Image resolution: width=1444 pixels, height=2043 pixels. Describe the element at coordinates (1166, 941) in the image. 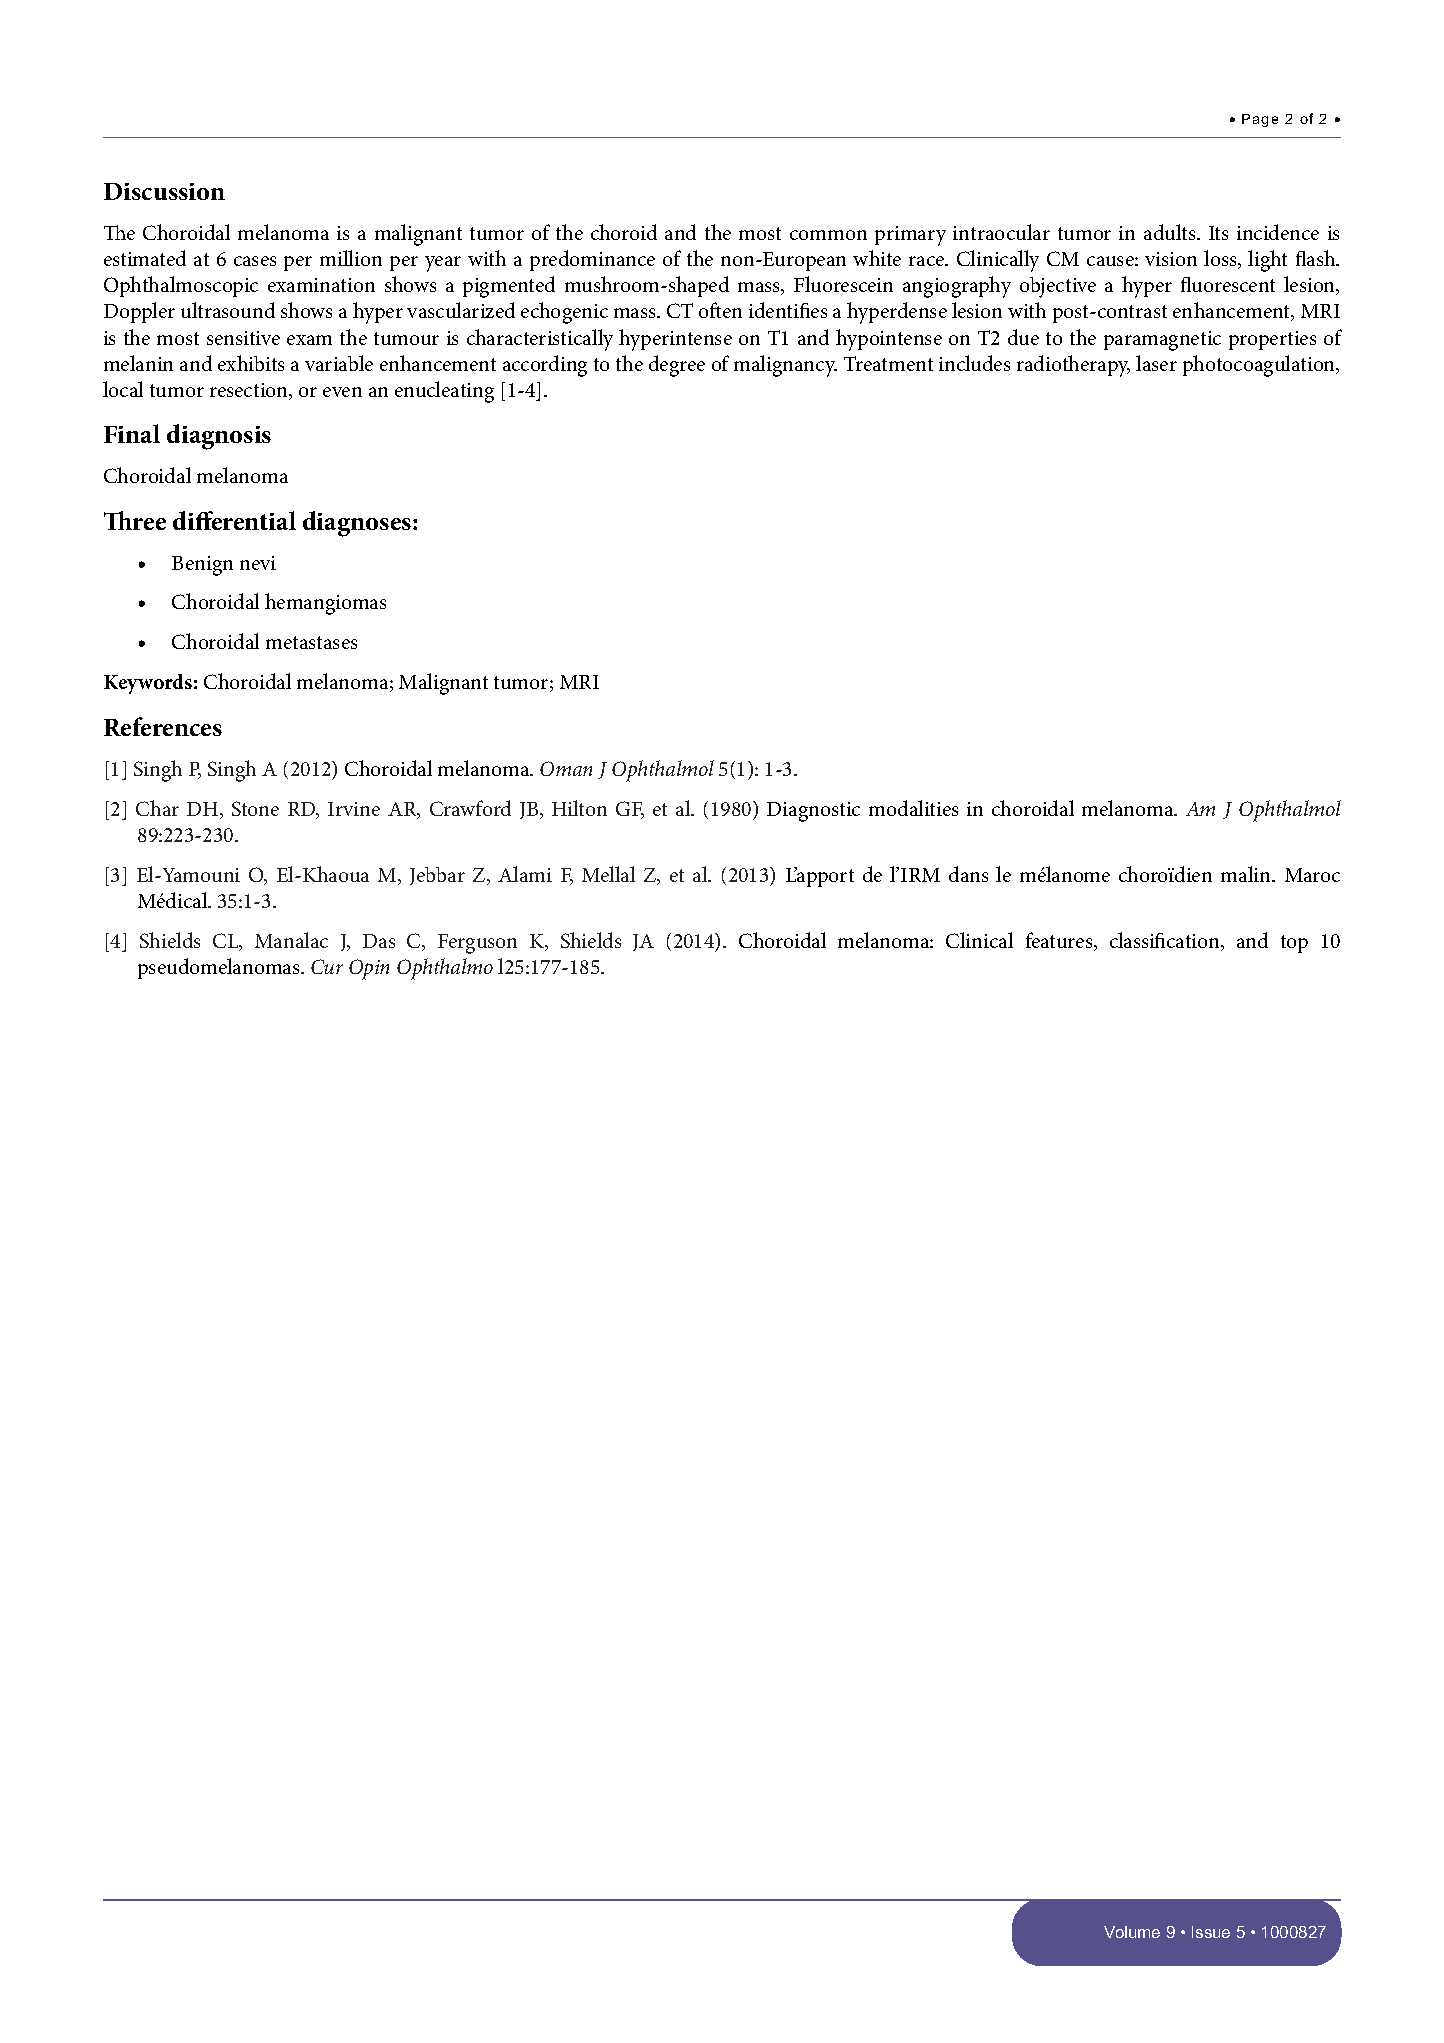

I see `classification` at that location.
